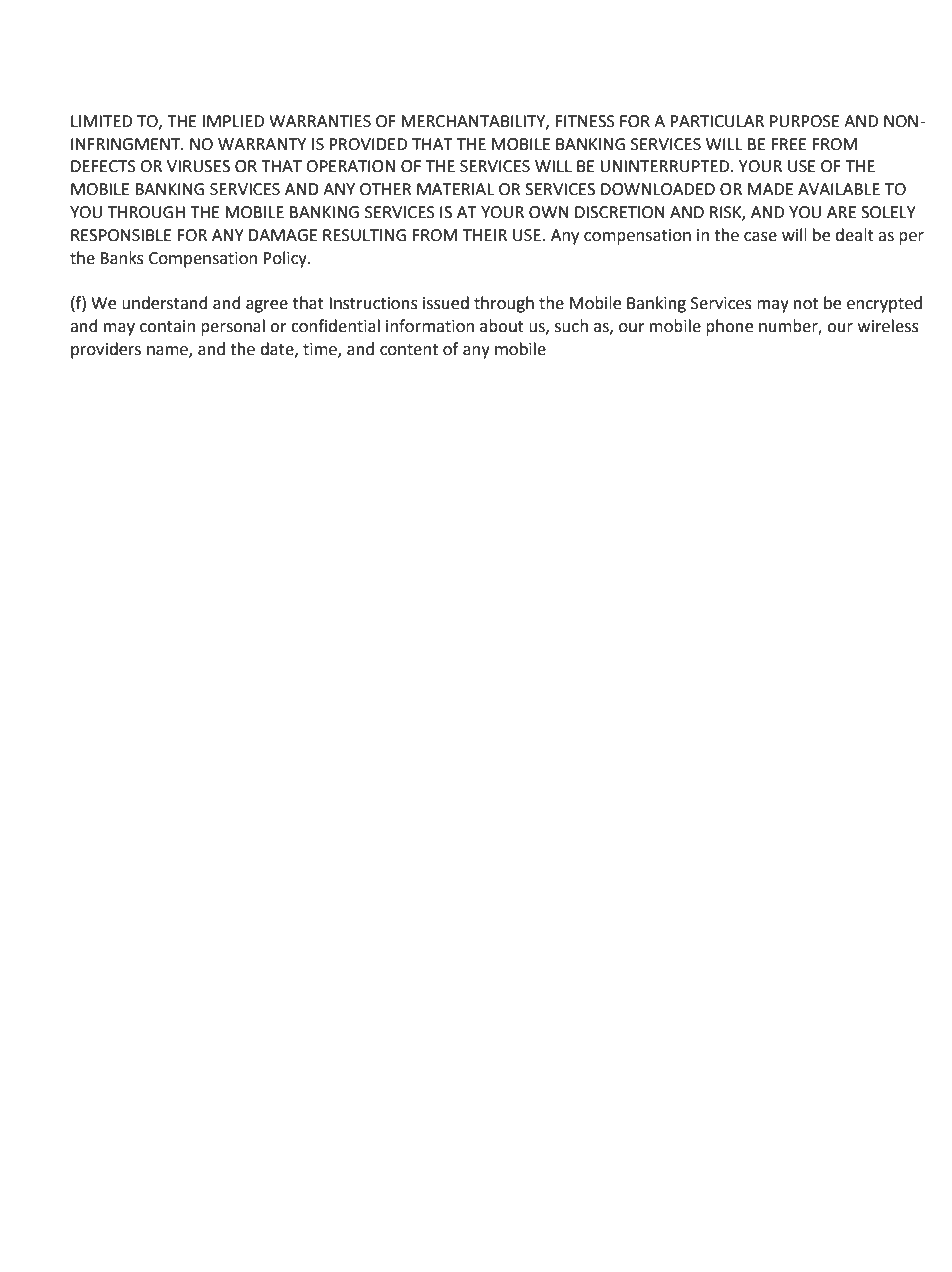 The height and width of the image is (1272, 952). Describe the element at coordinates (805, 121) in the image. I see `PURPOSE` at that location.
